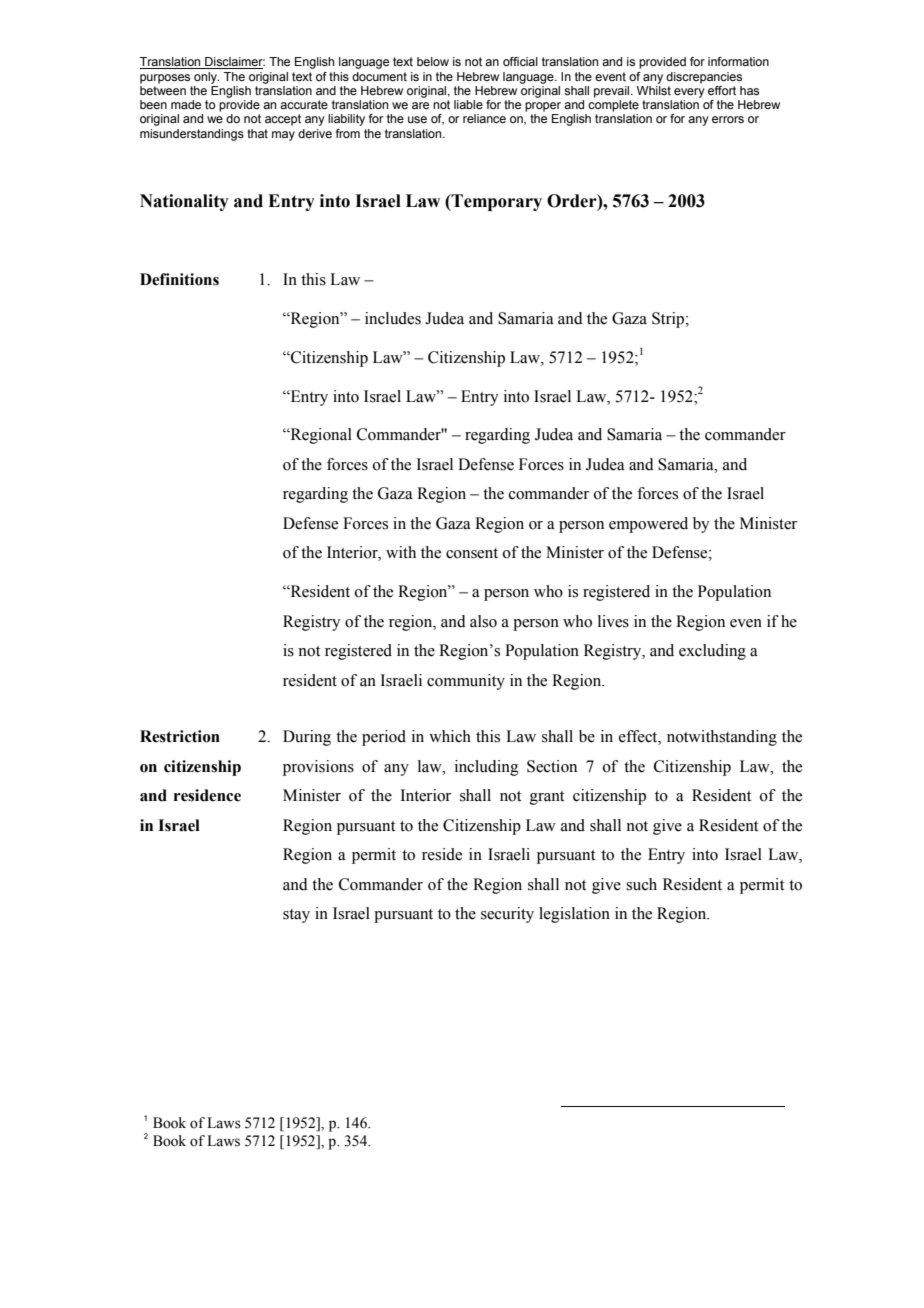  I want to click on every, so click(689, 93).
